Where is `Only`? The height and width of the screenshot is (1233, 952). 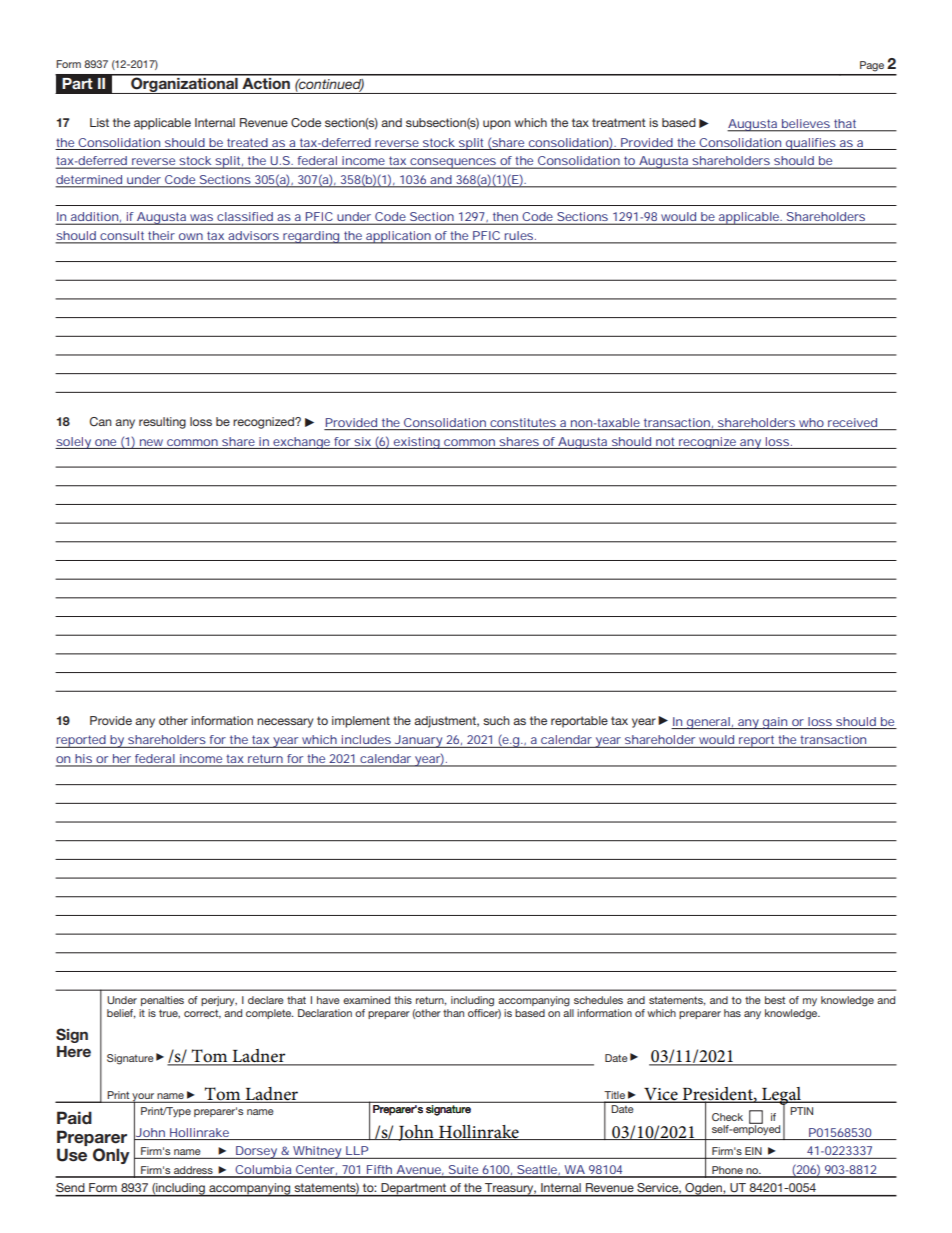
Only is located at coordinates (111, 1156).
